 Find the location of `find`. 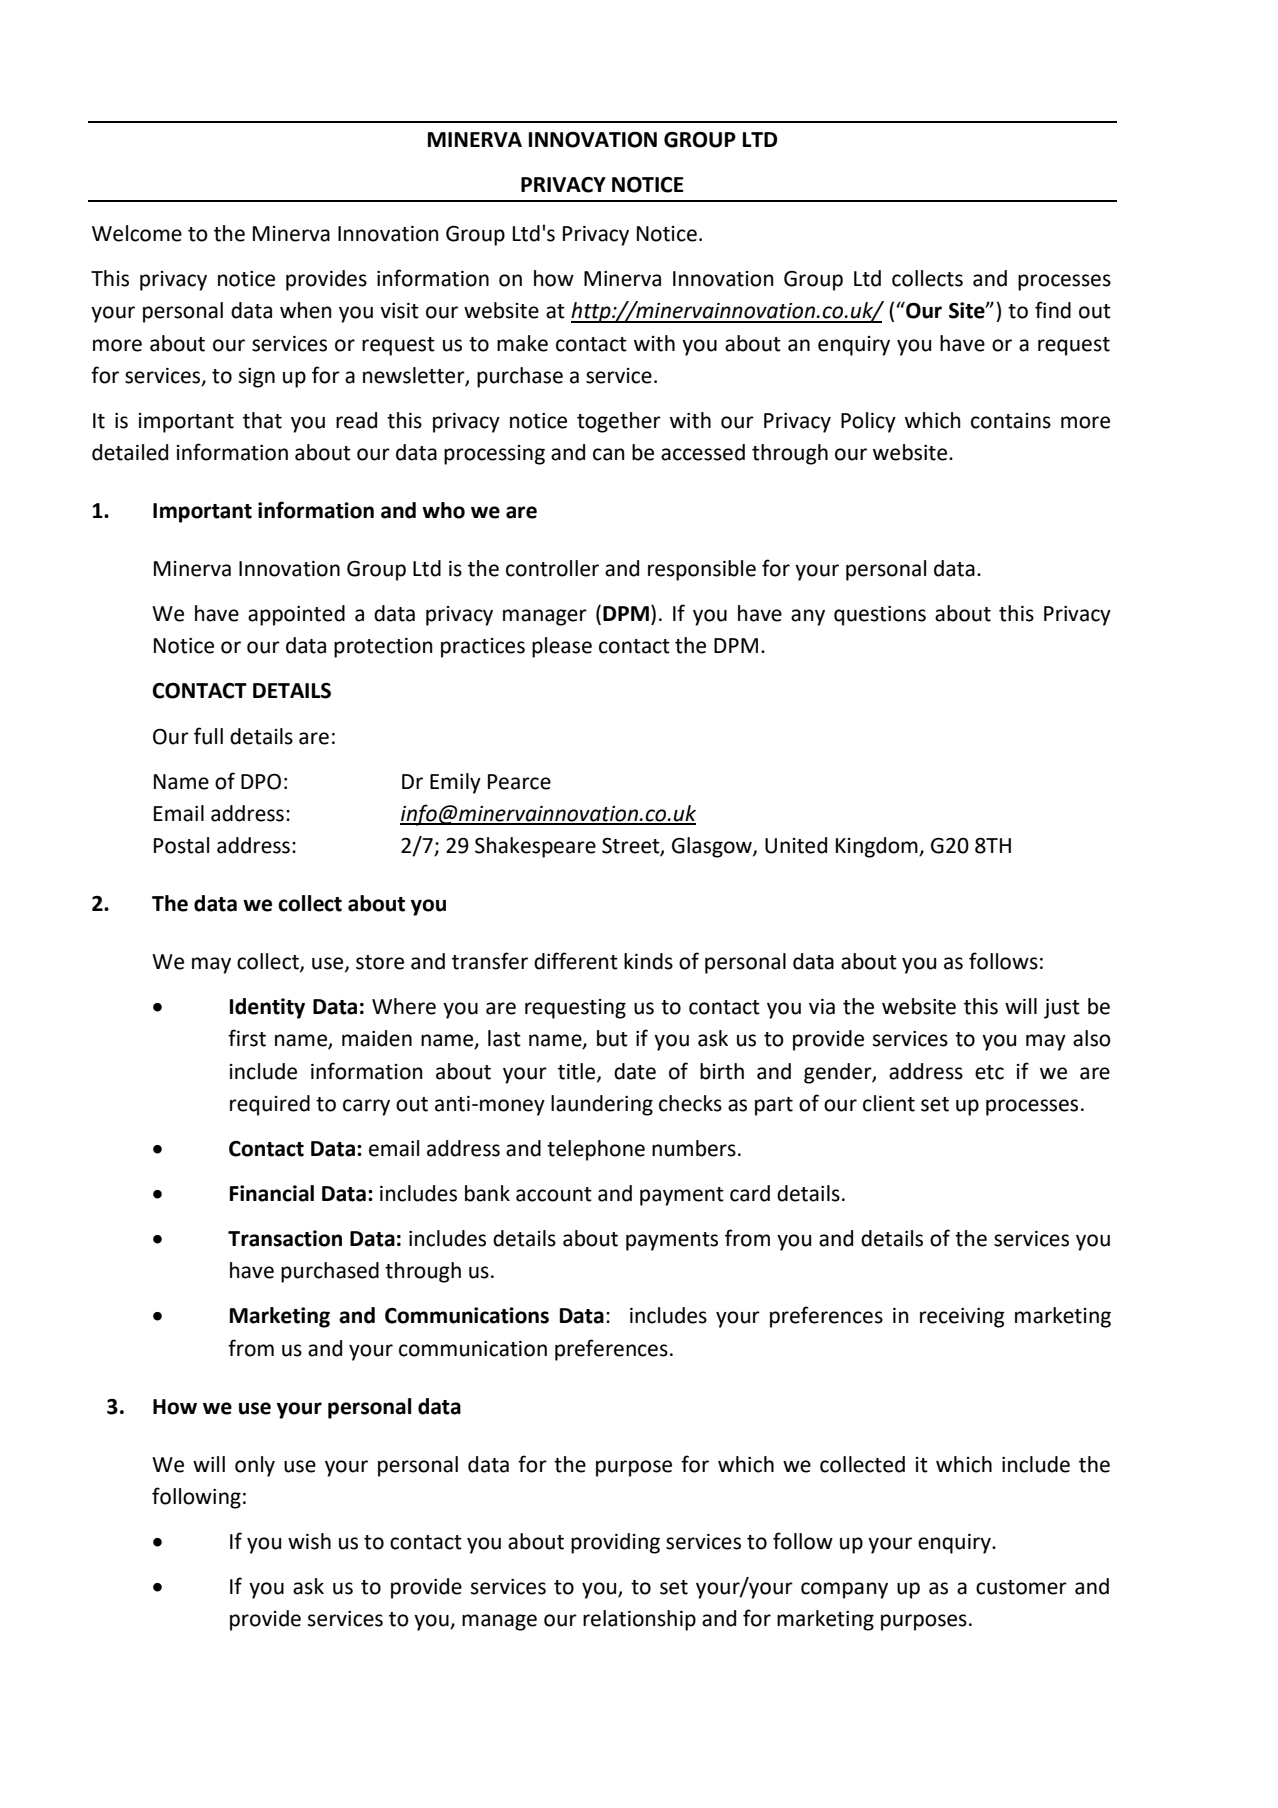

find is located at coordinates (1053, 310).
